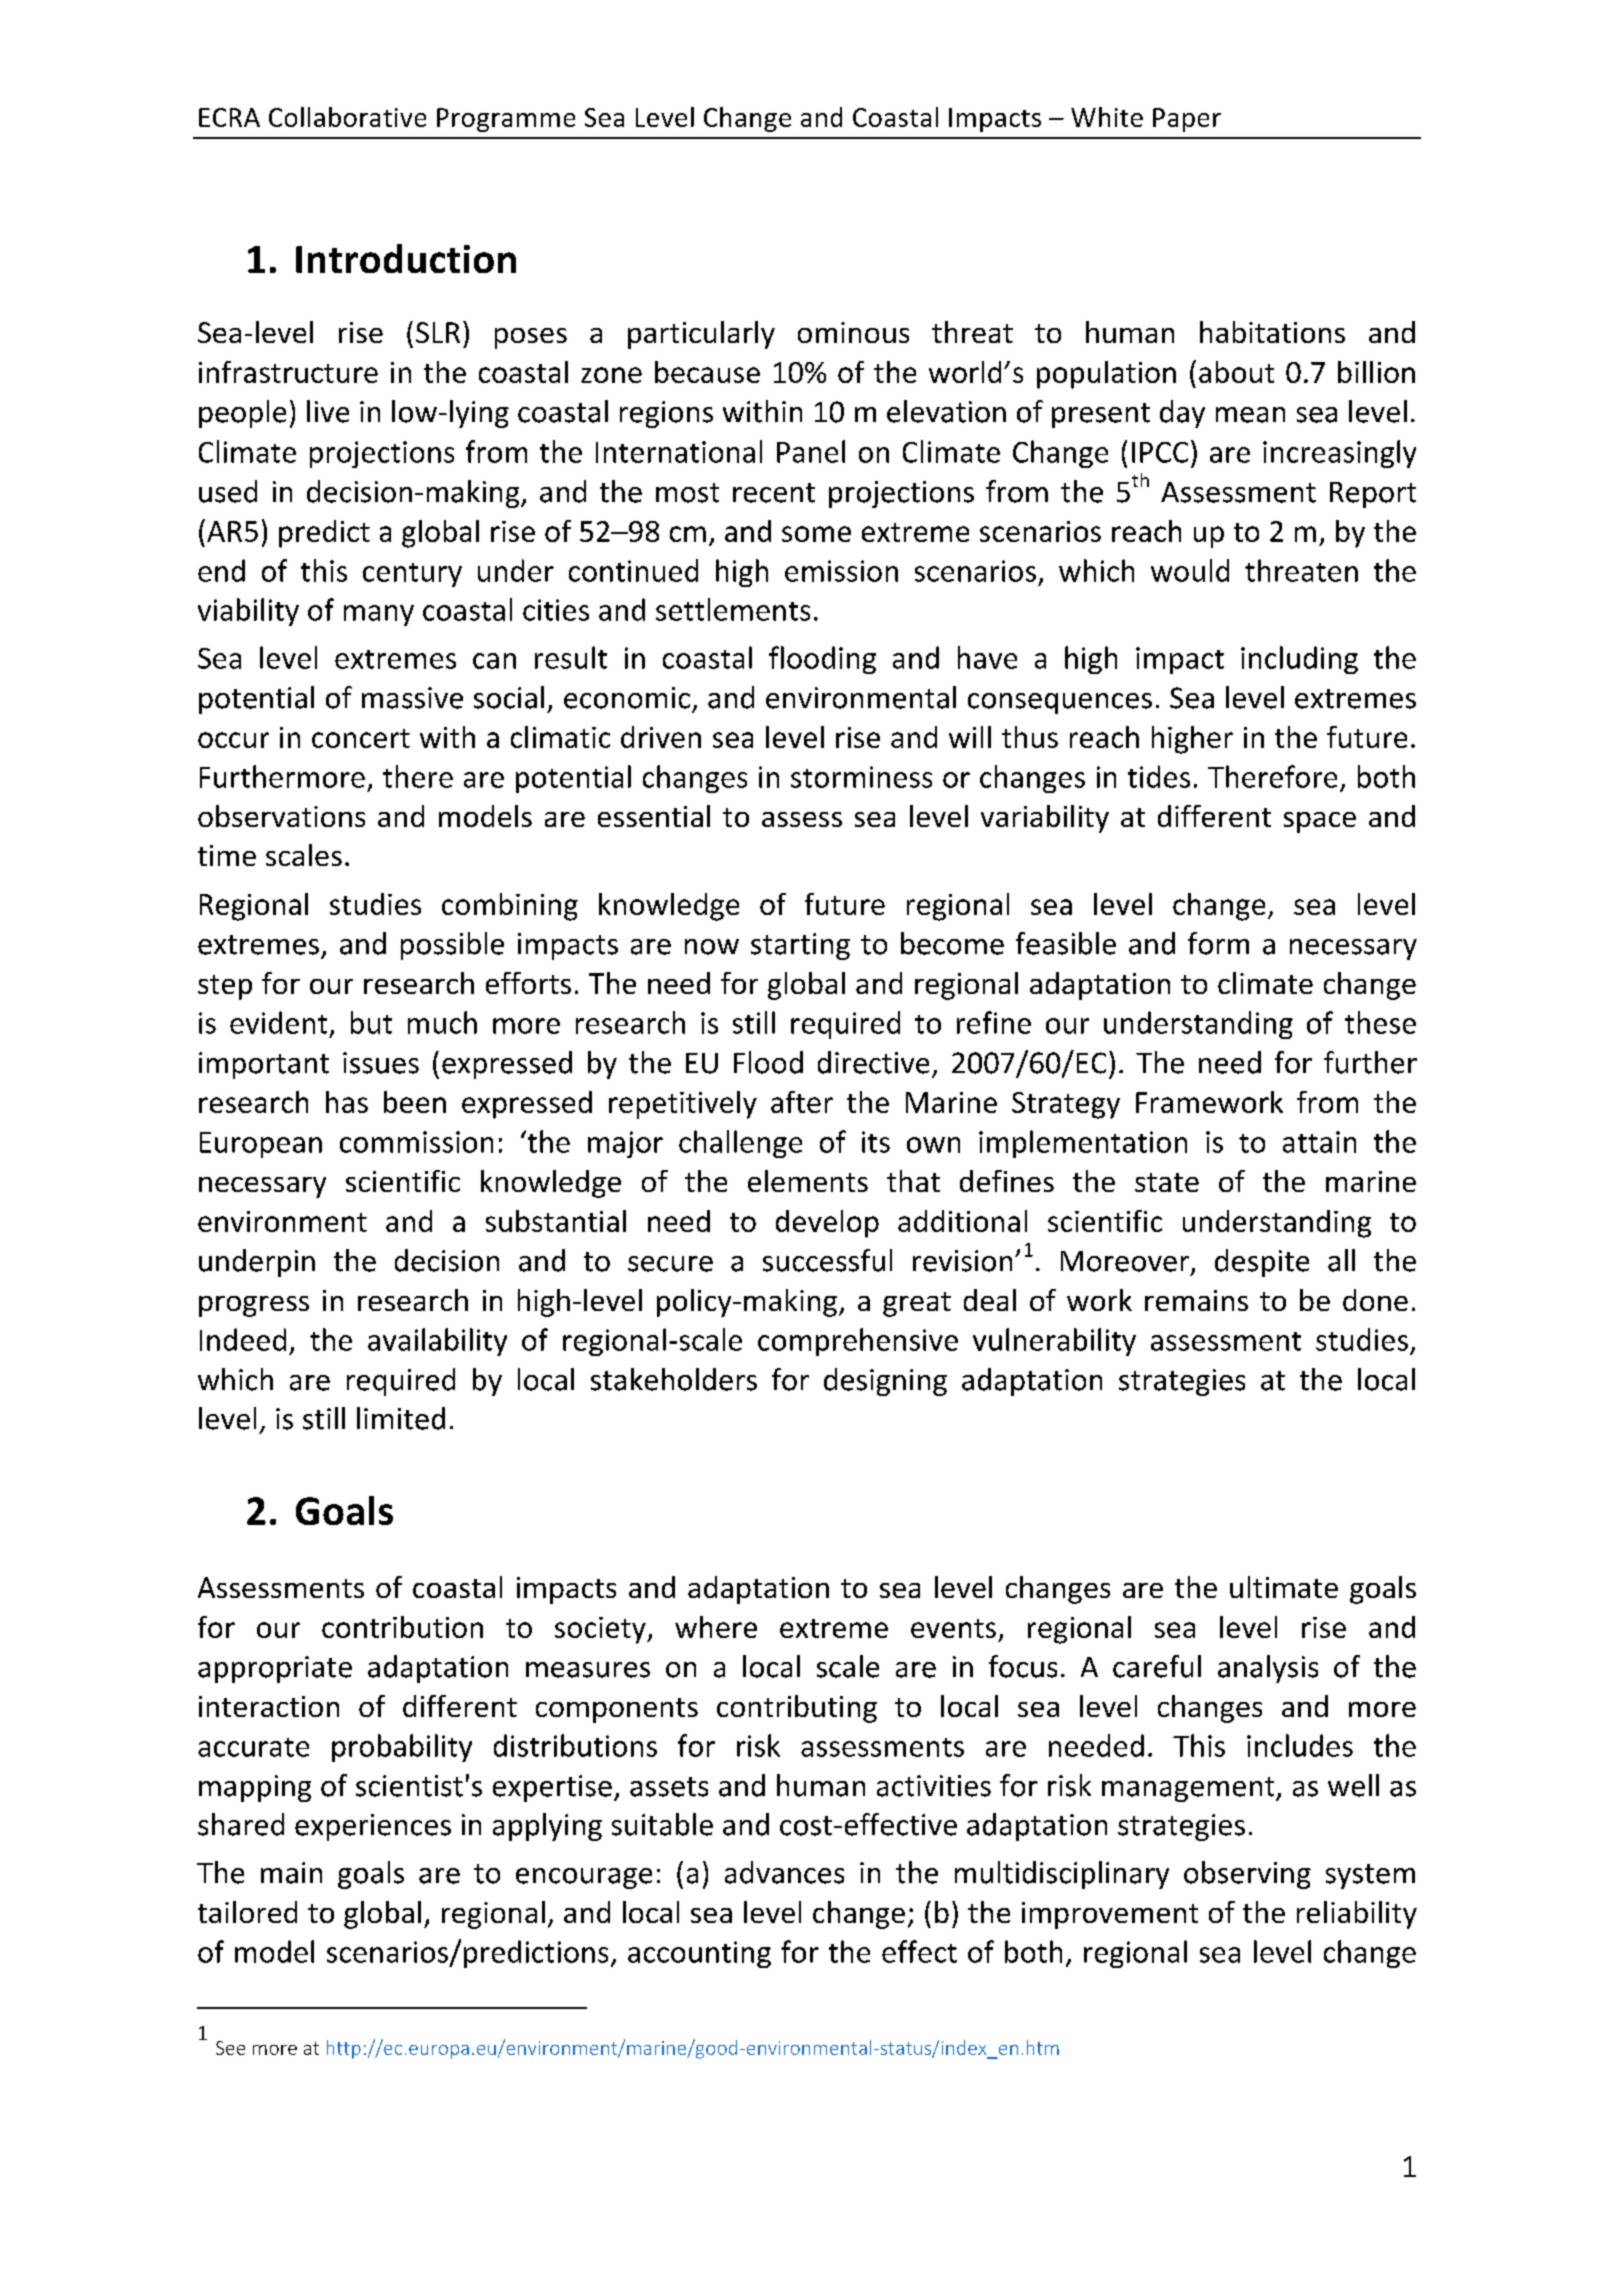 The image size is (1610, 2279). What do you see at coordinates (1319, 1142) in the screenshot?
I see `attain` at bounding box center [1319, 1142].
